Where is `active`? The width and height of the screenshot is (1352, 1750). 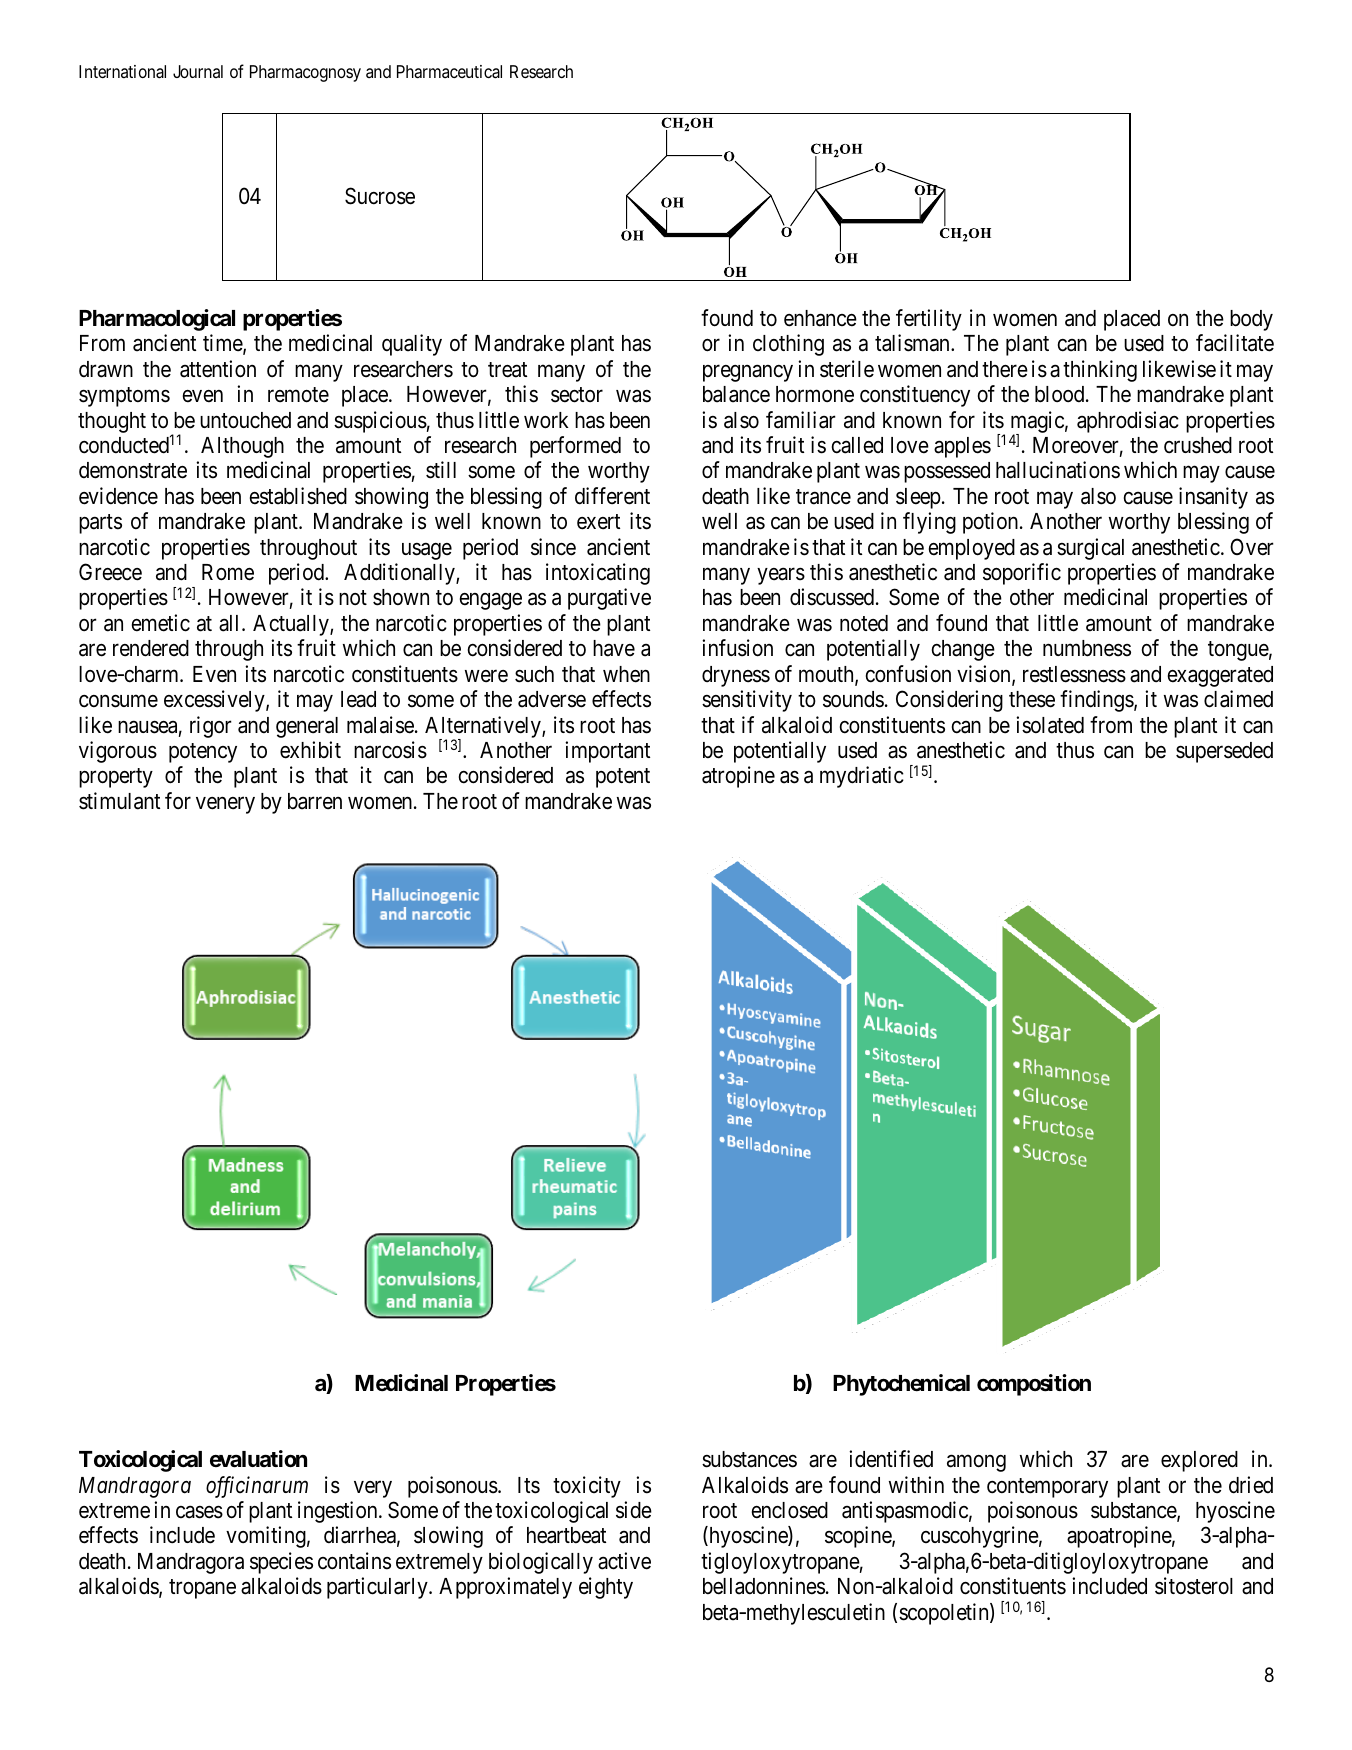
active is located at coordinates (624, 1561).
